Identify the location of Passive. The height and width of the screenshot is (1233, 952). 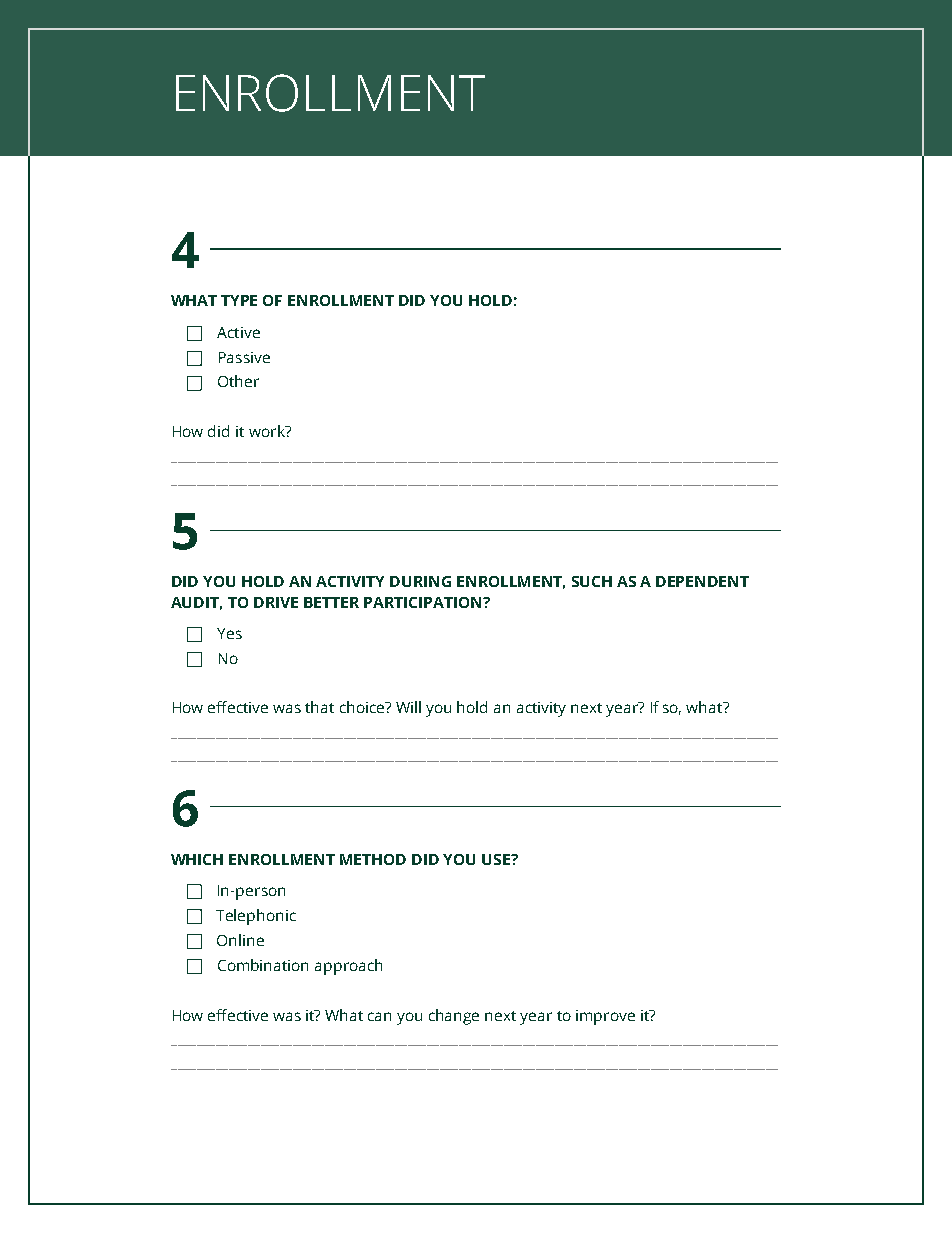
(244, 357).
